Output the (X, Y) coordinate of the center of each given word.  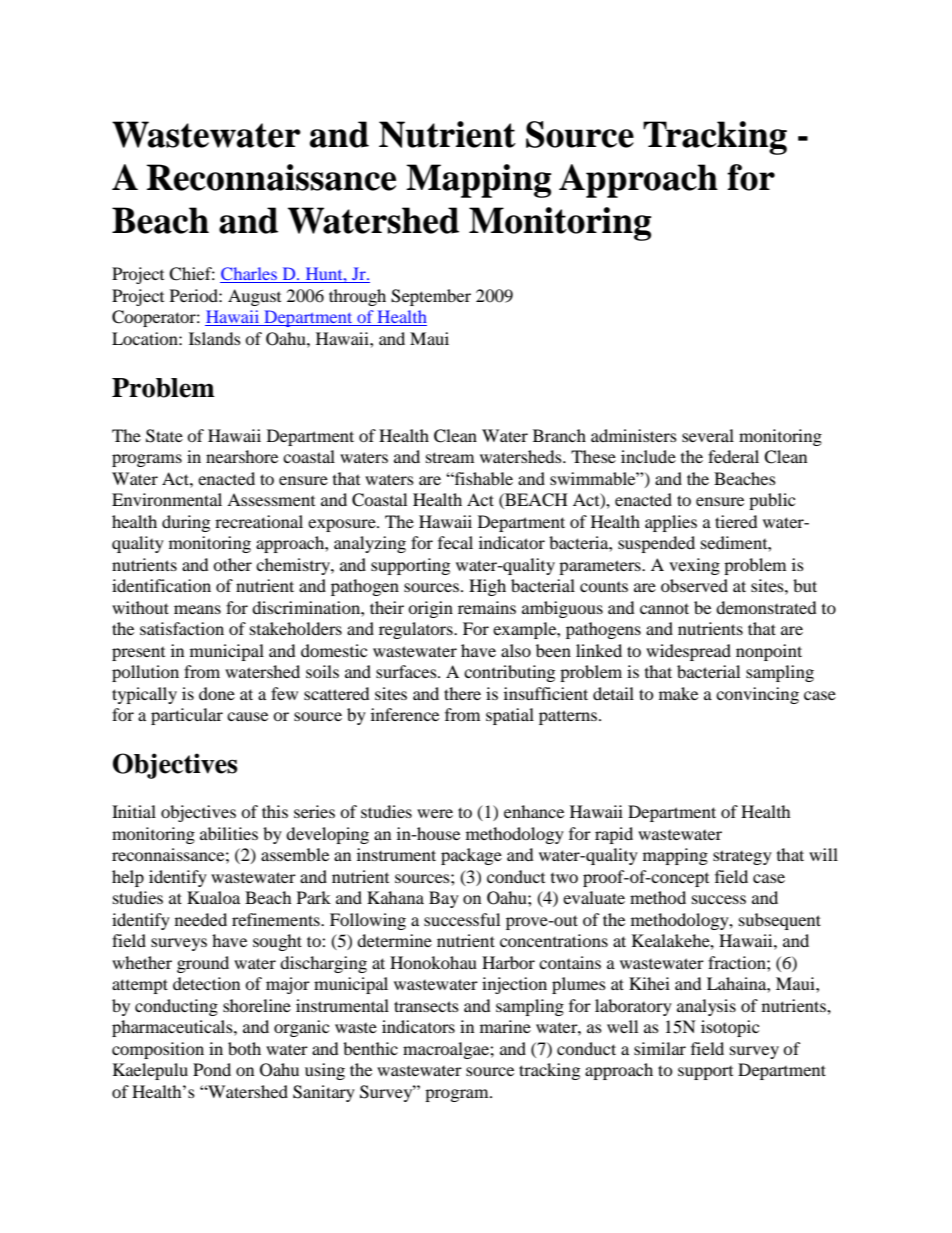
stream (450, 457)
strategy (742, 857)
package (471, 856)
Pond (212, 1069)
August (254, 297)
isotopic (730, 1028)
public (772, 501)
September (431, 297)
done (217, 693)
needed (201, 919)
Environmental (167, 499)
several (708, 435)
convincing (757, 695)
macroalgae (447, 1050)
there (462, 693)
